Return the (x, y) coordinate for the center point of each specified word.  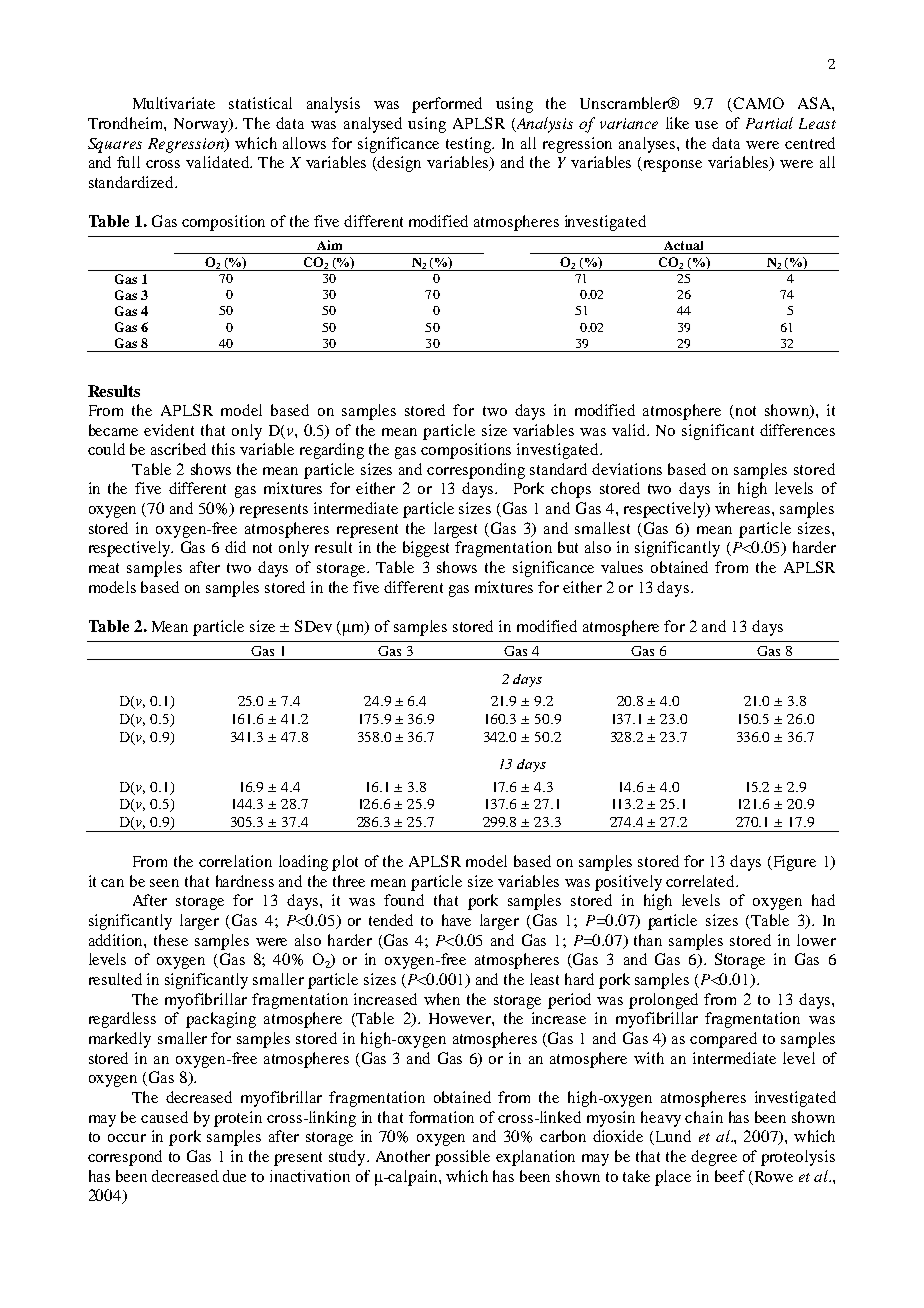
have (456, 920)
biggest (426, 549)
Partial (769, 123)
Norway (202, 125)
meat (104, 568)
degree (714, 1158)
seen (164, 883)
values (622, 567)
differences (797, 430)
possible (462, 1158)
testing (470, 145)
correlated (701, 881)
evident (169, 430)
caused (164, 1117)
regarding (332, 451)
